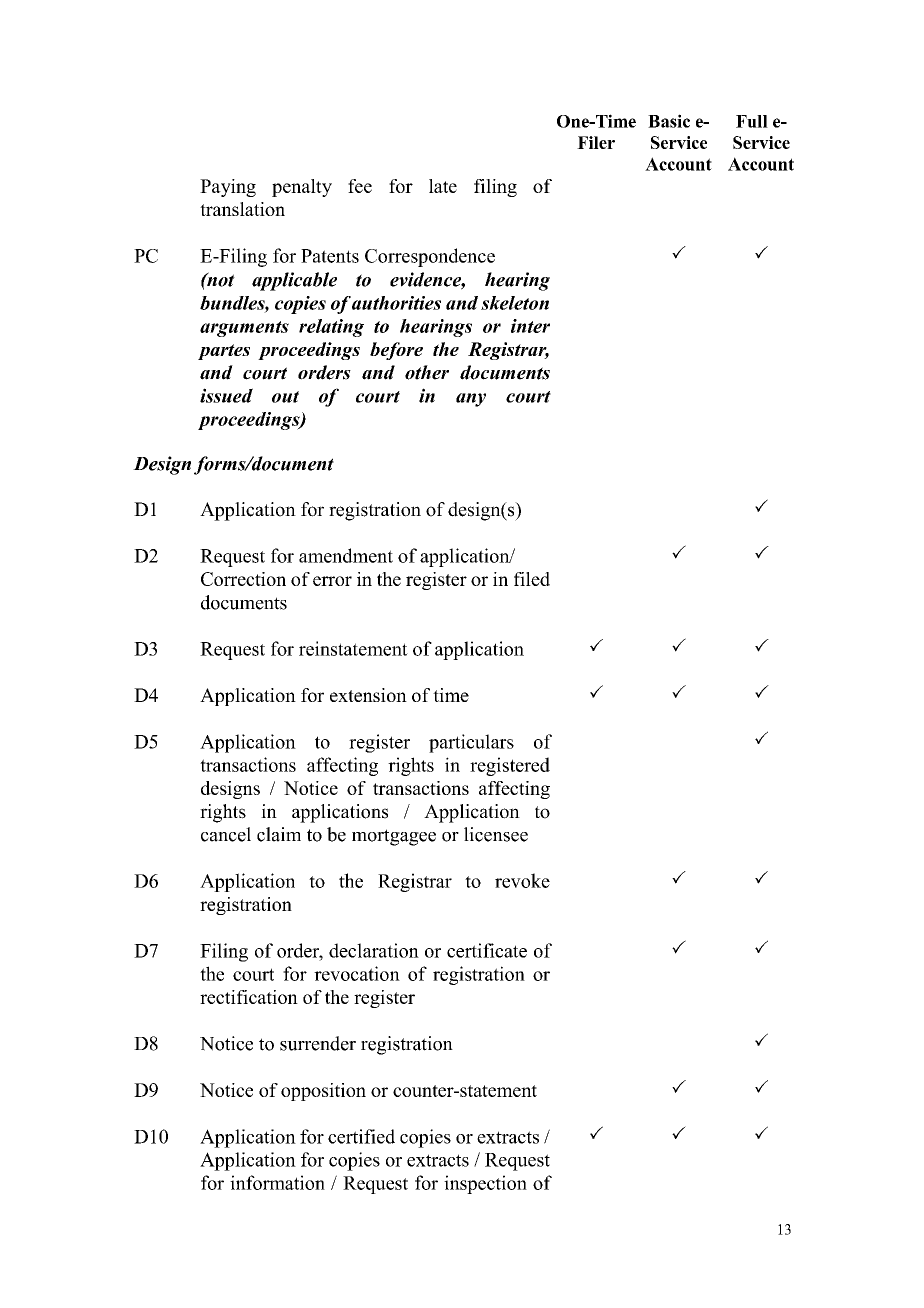  I want to click on out, so click(285, 397).
